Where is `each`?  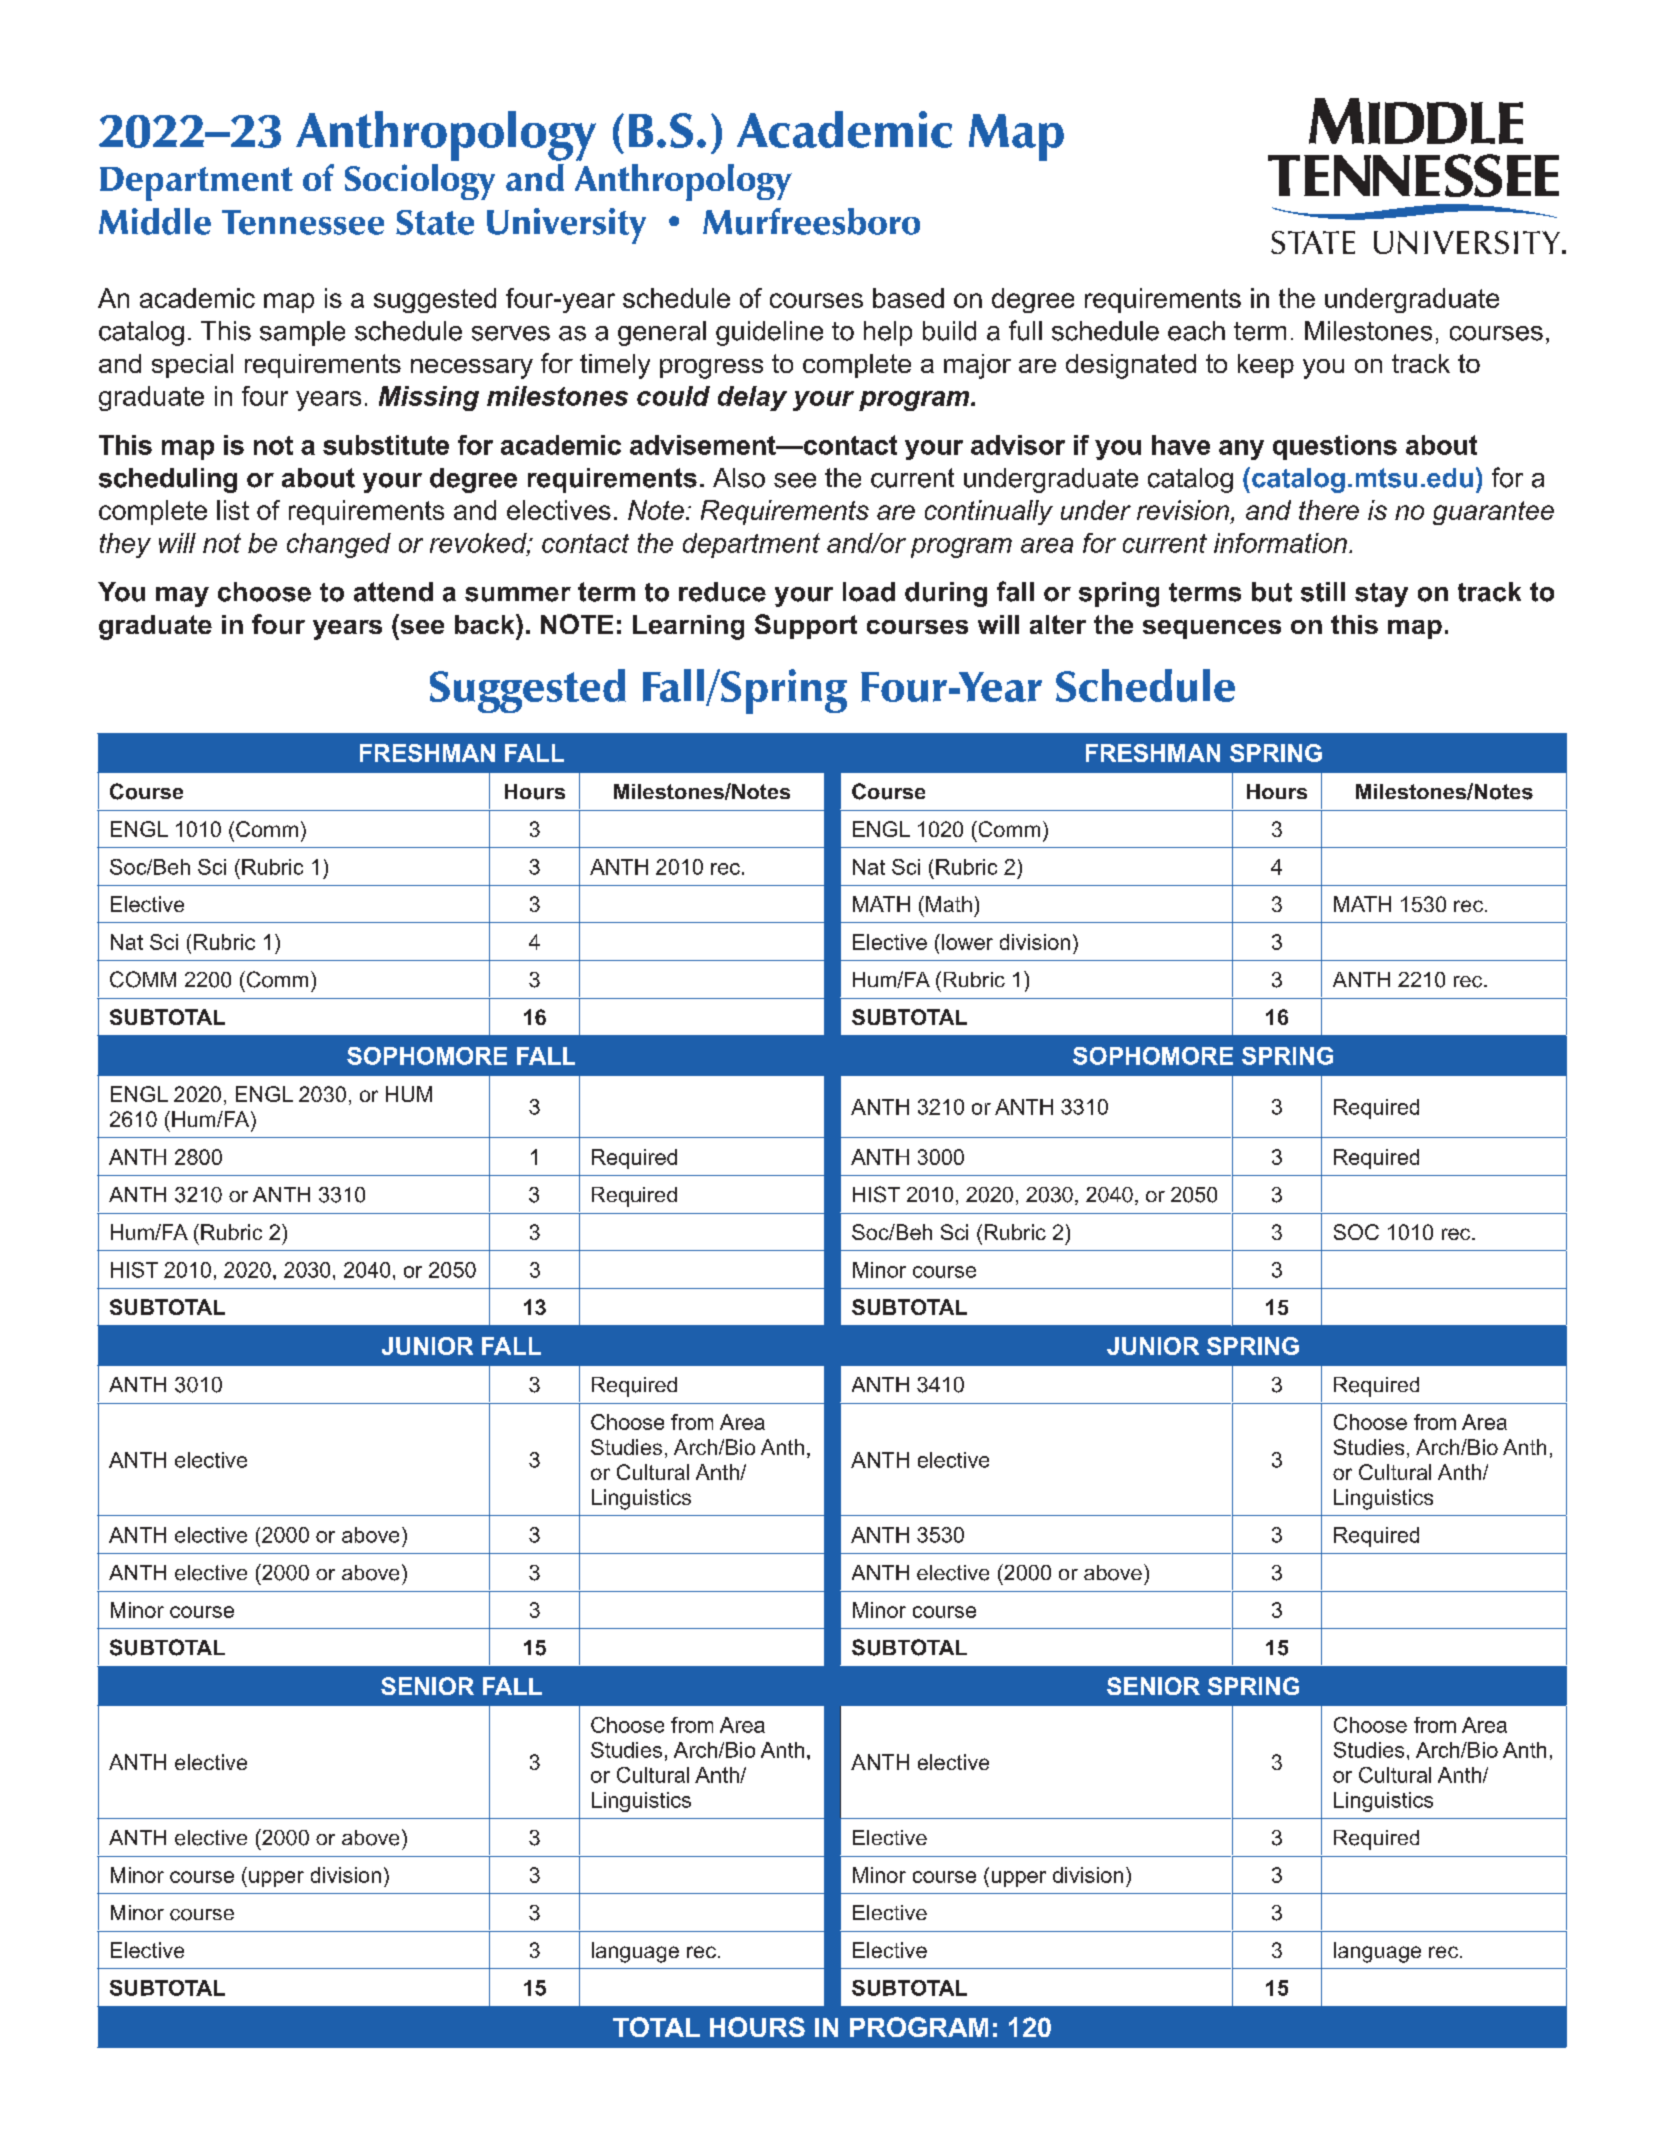 each is located at coordinates (1196, 331).
